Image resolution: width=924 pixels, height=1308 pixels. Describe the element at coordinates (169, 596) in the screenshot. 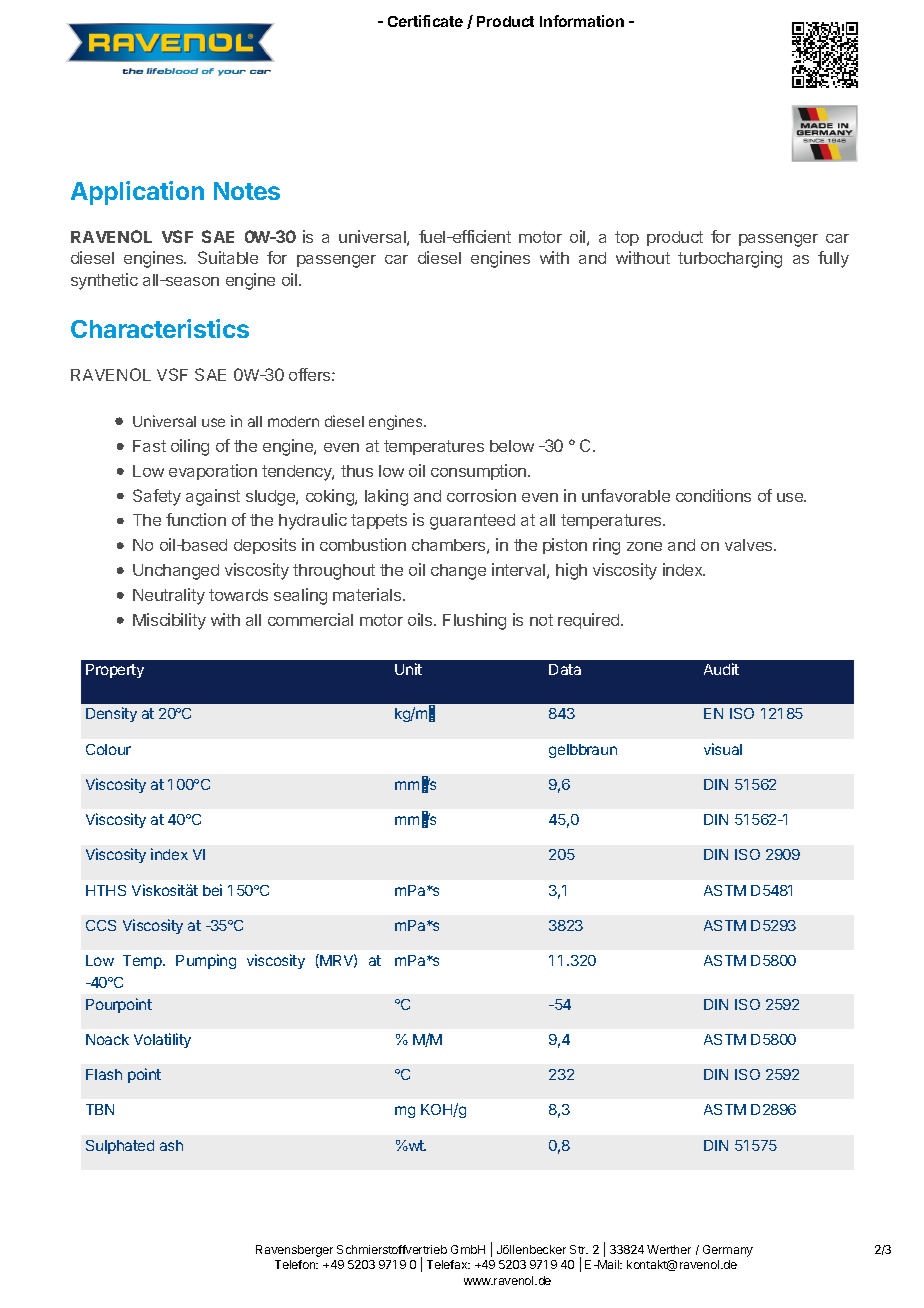

I see `Neutrality` at that location.
